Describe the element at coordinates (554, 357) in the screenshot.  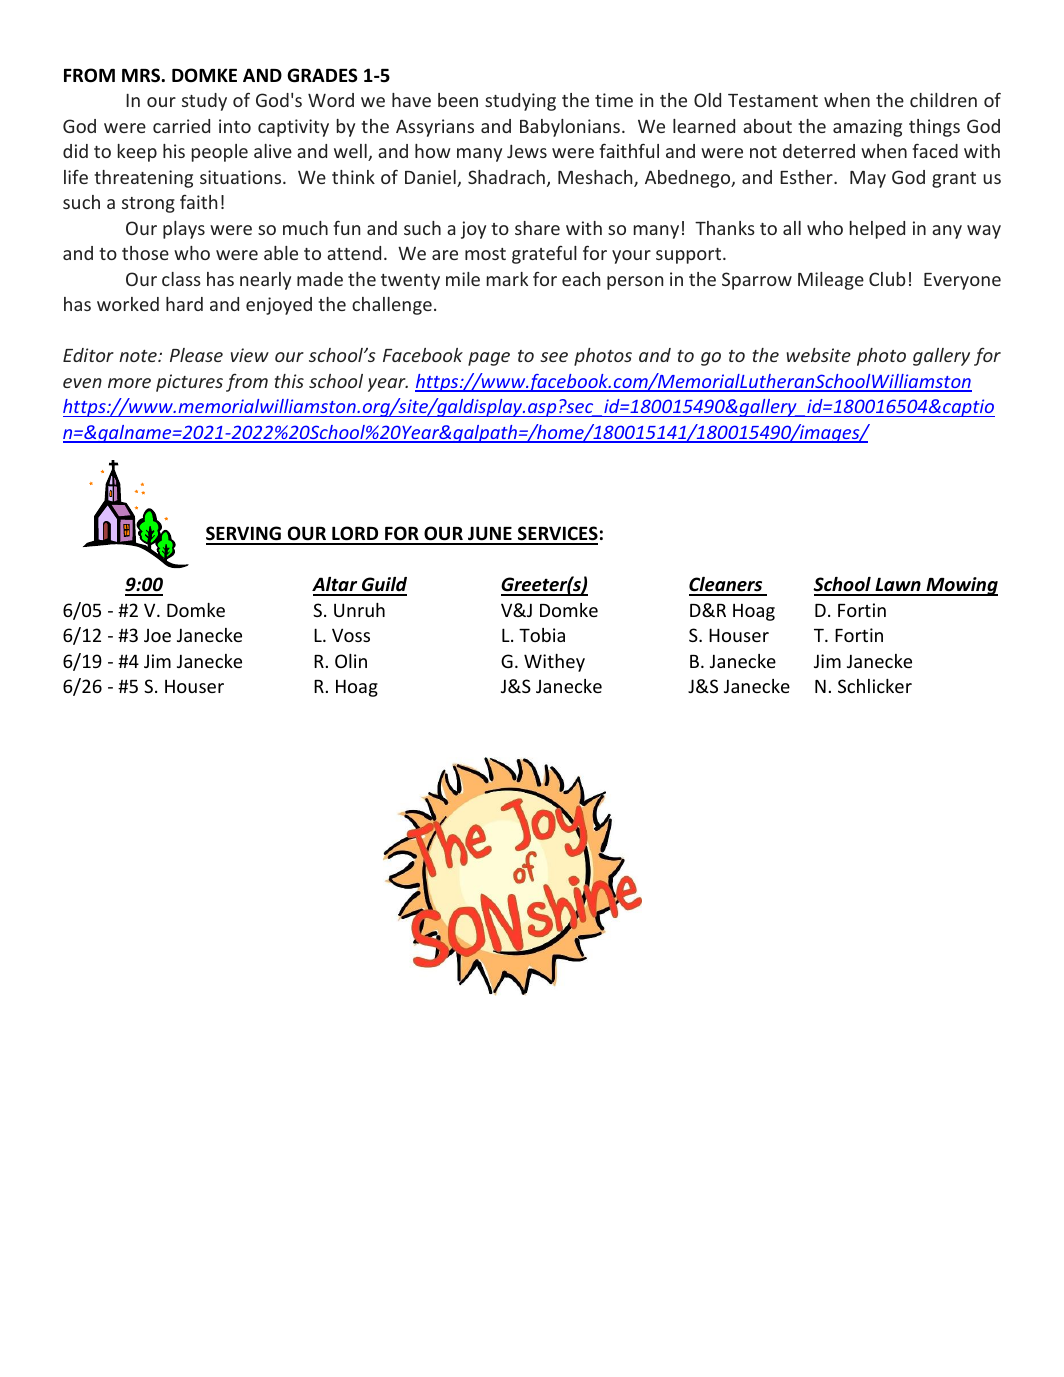
I see `see` at that location.
